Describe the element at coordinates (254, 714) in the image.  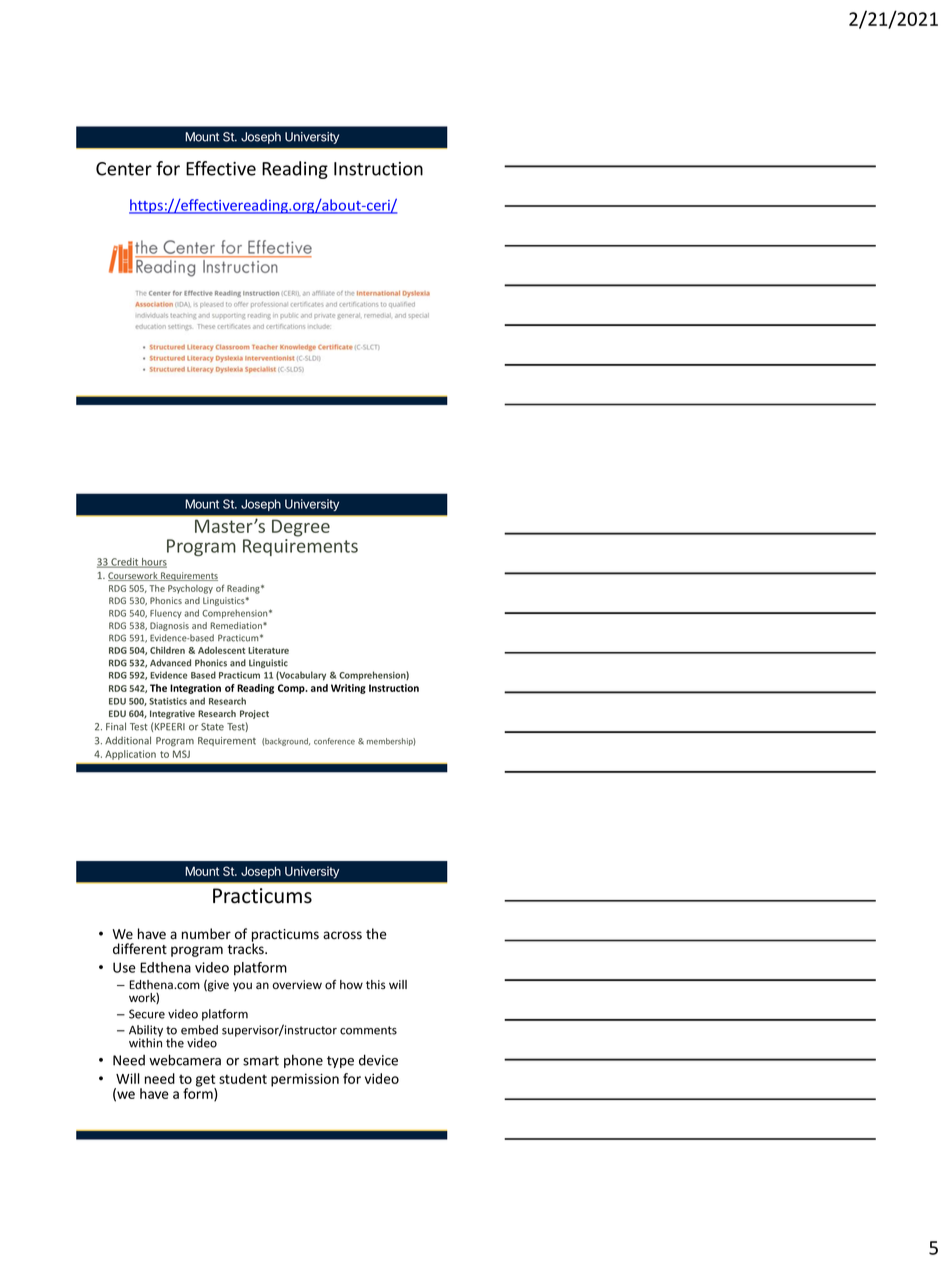
I see `Project` at that location.
